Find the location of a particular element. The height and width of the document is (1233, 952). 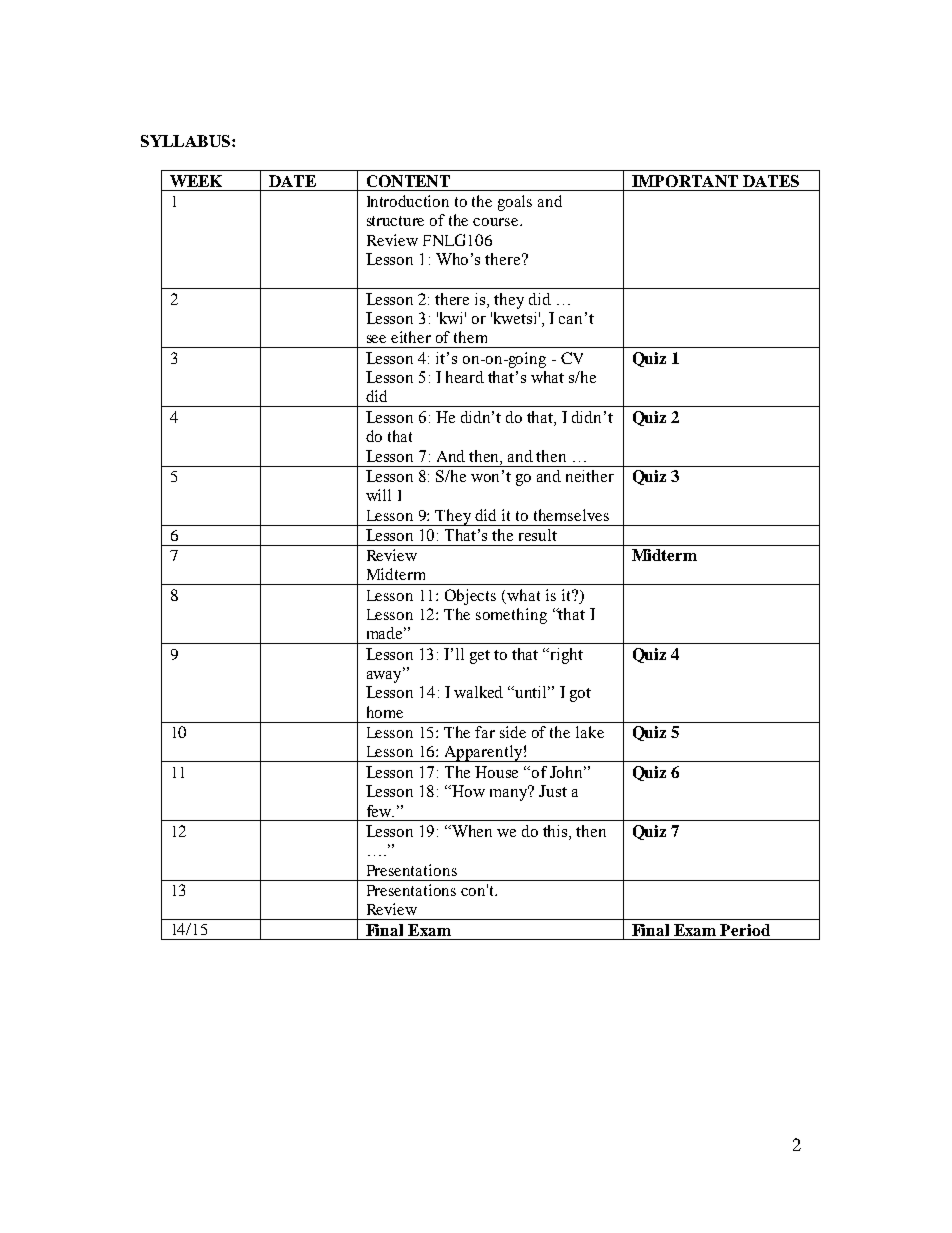

heard is located at coordinates (465, 377).
